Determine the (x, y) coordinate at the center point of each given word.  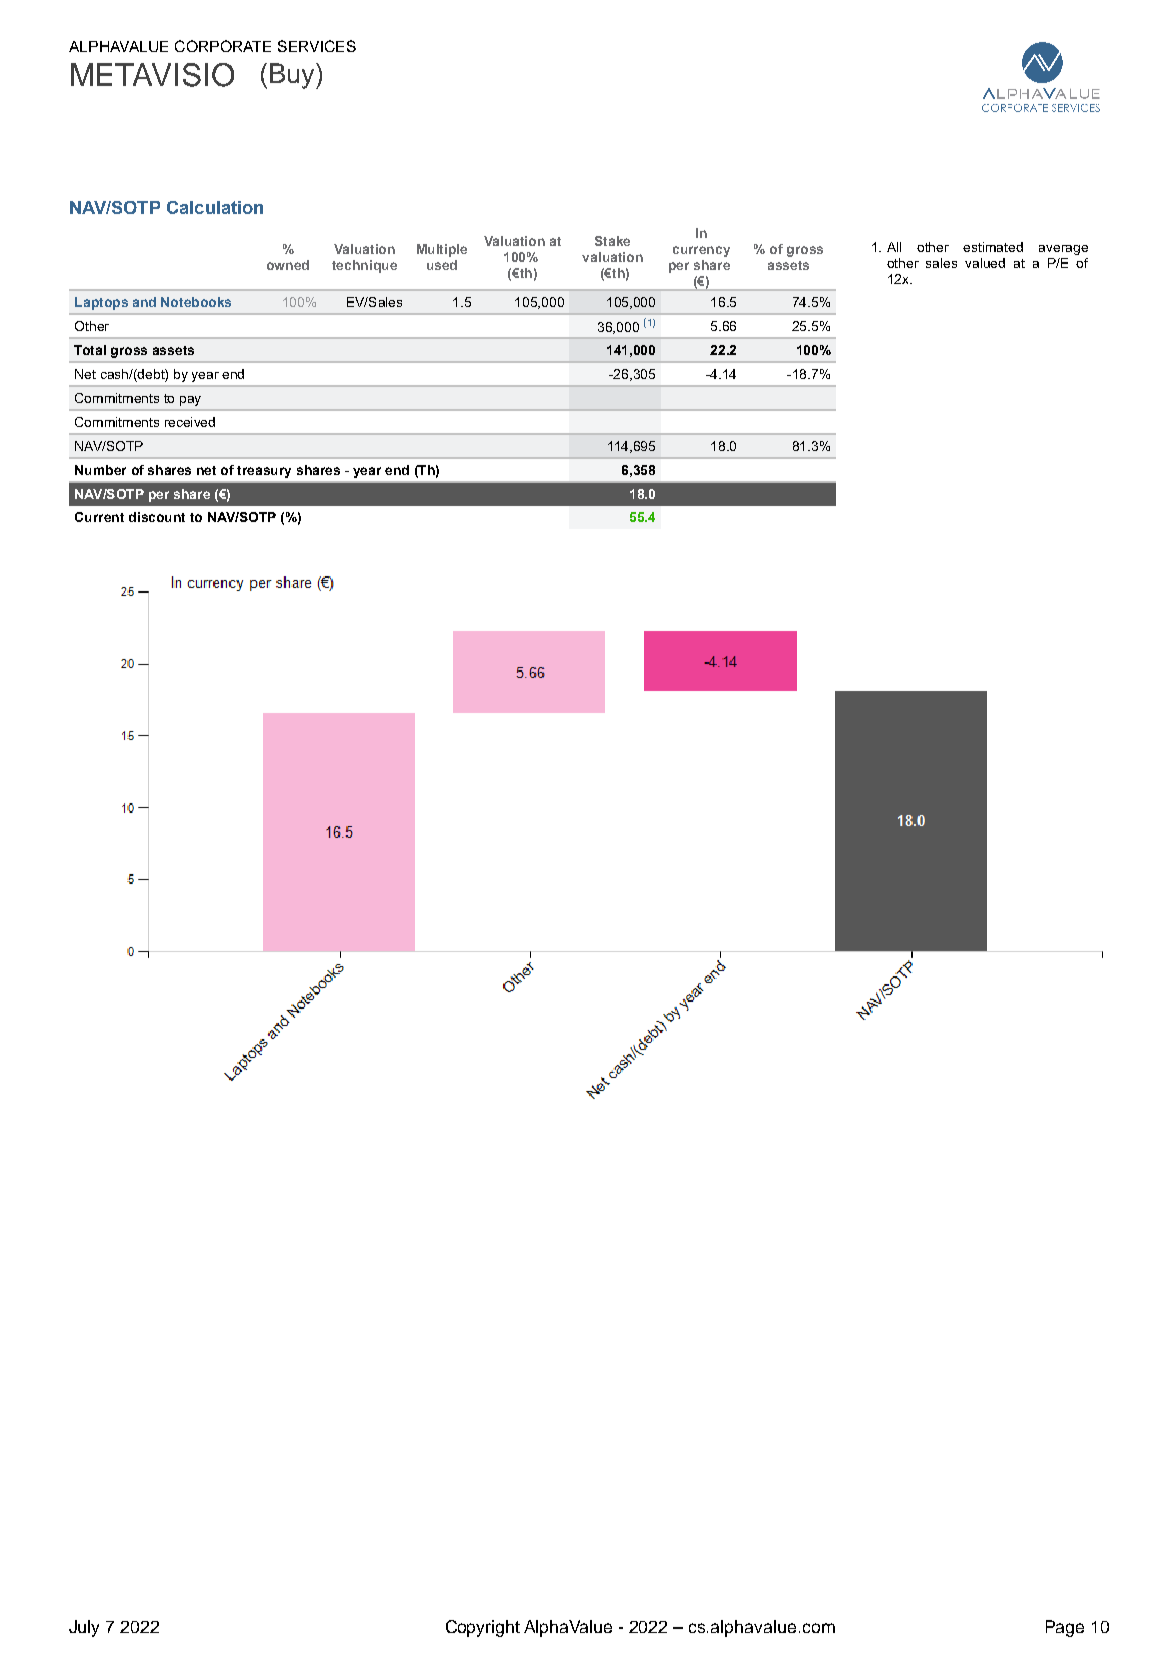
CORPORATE (223, 46)
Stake (612, 241)
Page (1065, 1628)
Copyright (483, 1628)
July (84, 1628)
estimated (993, 247)
